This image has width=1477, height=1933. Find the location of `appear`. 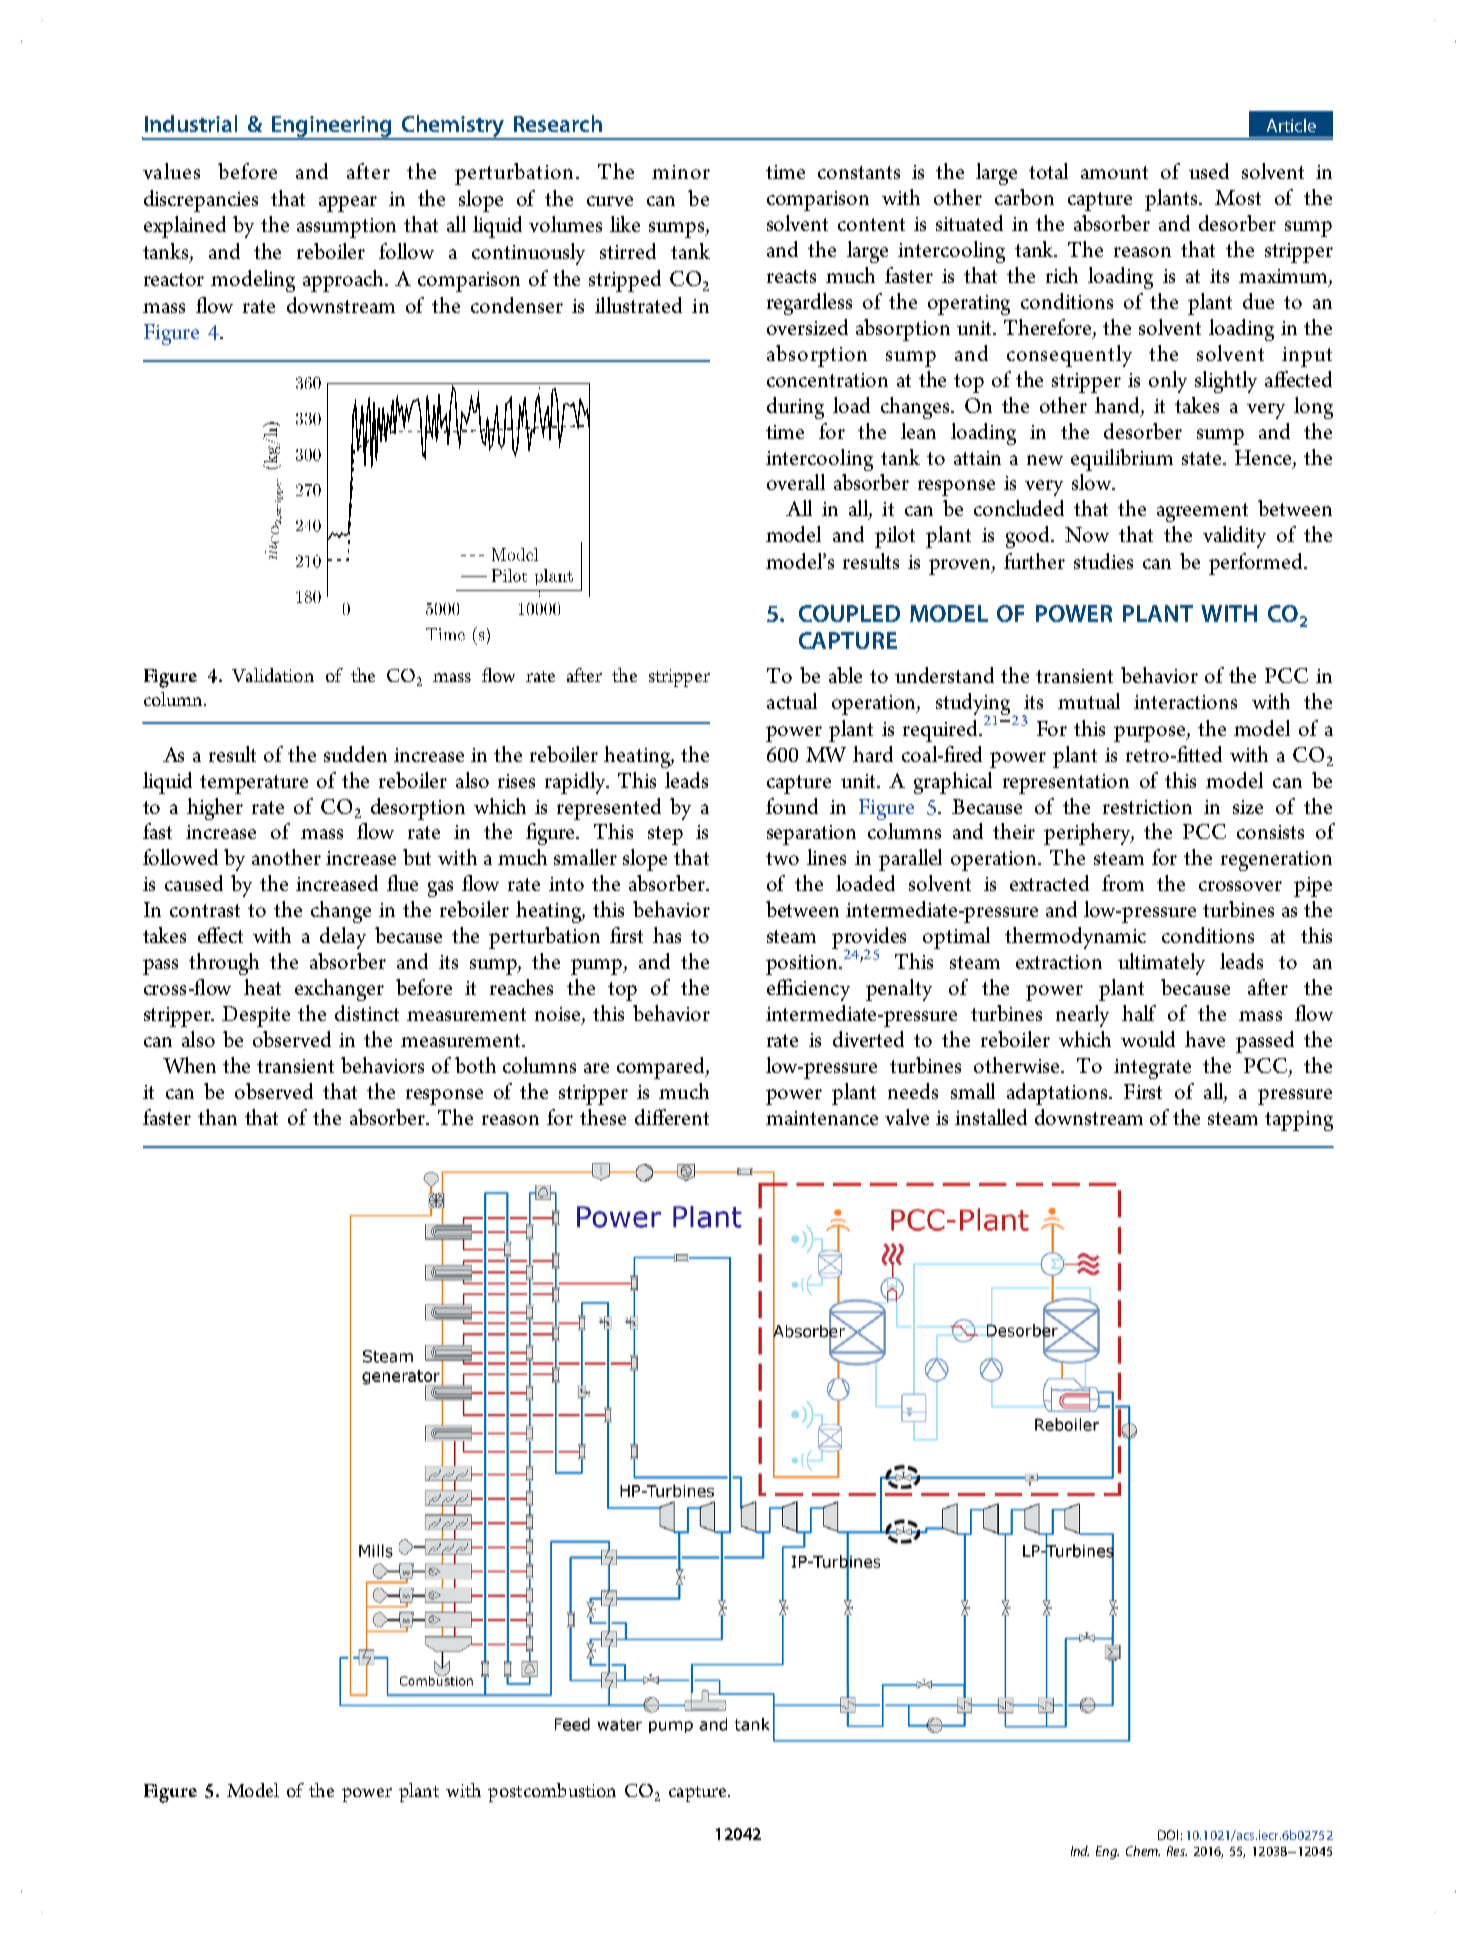

appear is located at coordinates (348, 204).
